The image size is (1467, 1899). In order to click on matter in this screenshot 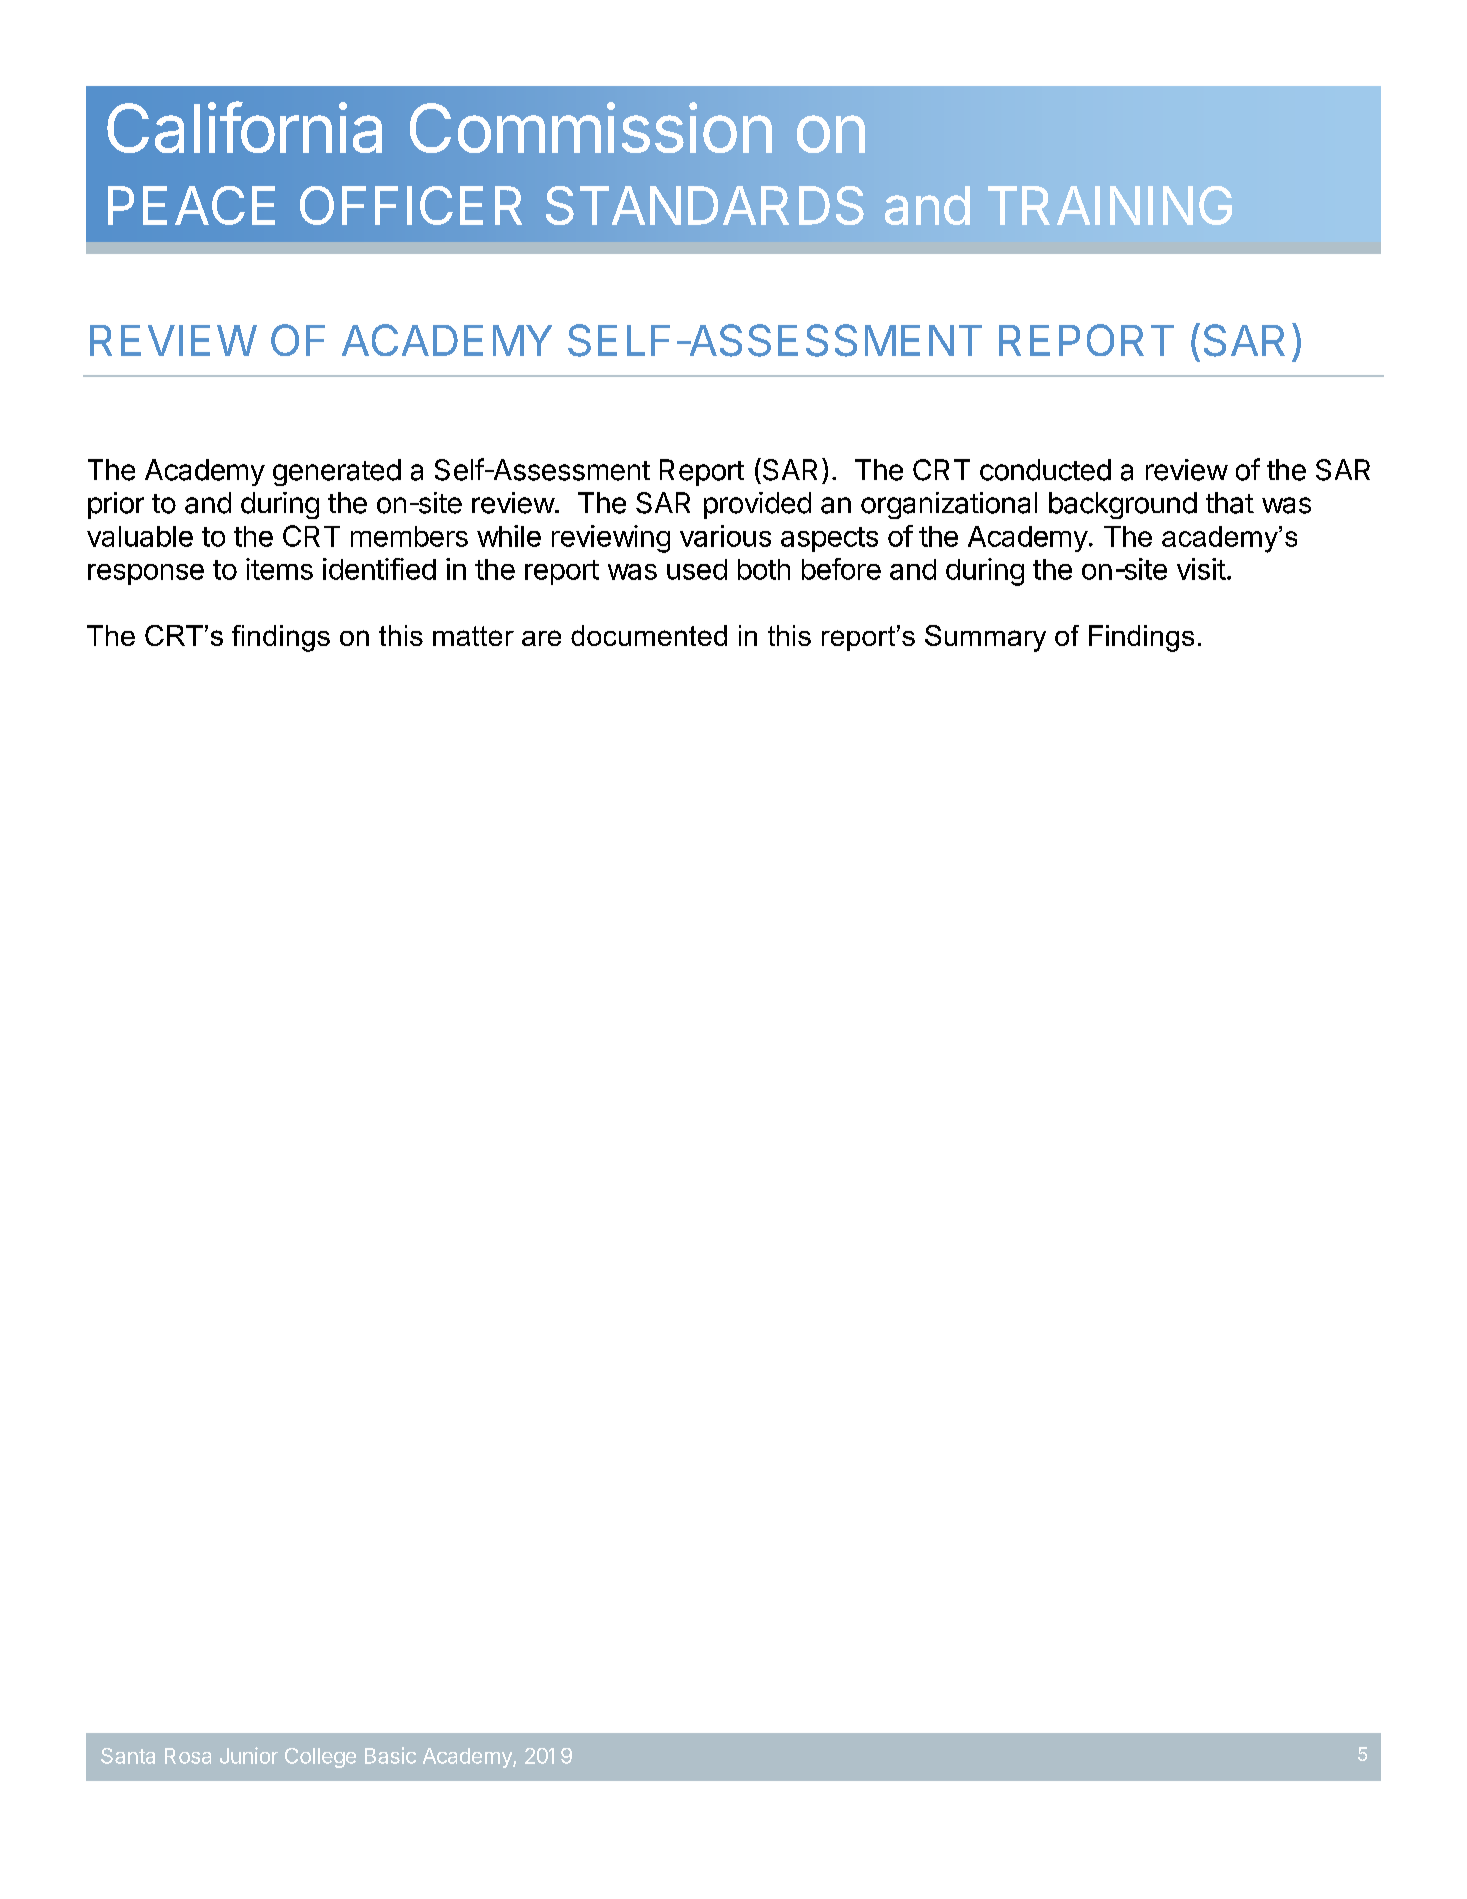, I will do `click(473, 636)`.
